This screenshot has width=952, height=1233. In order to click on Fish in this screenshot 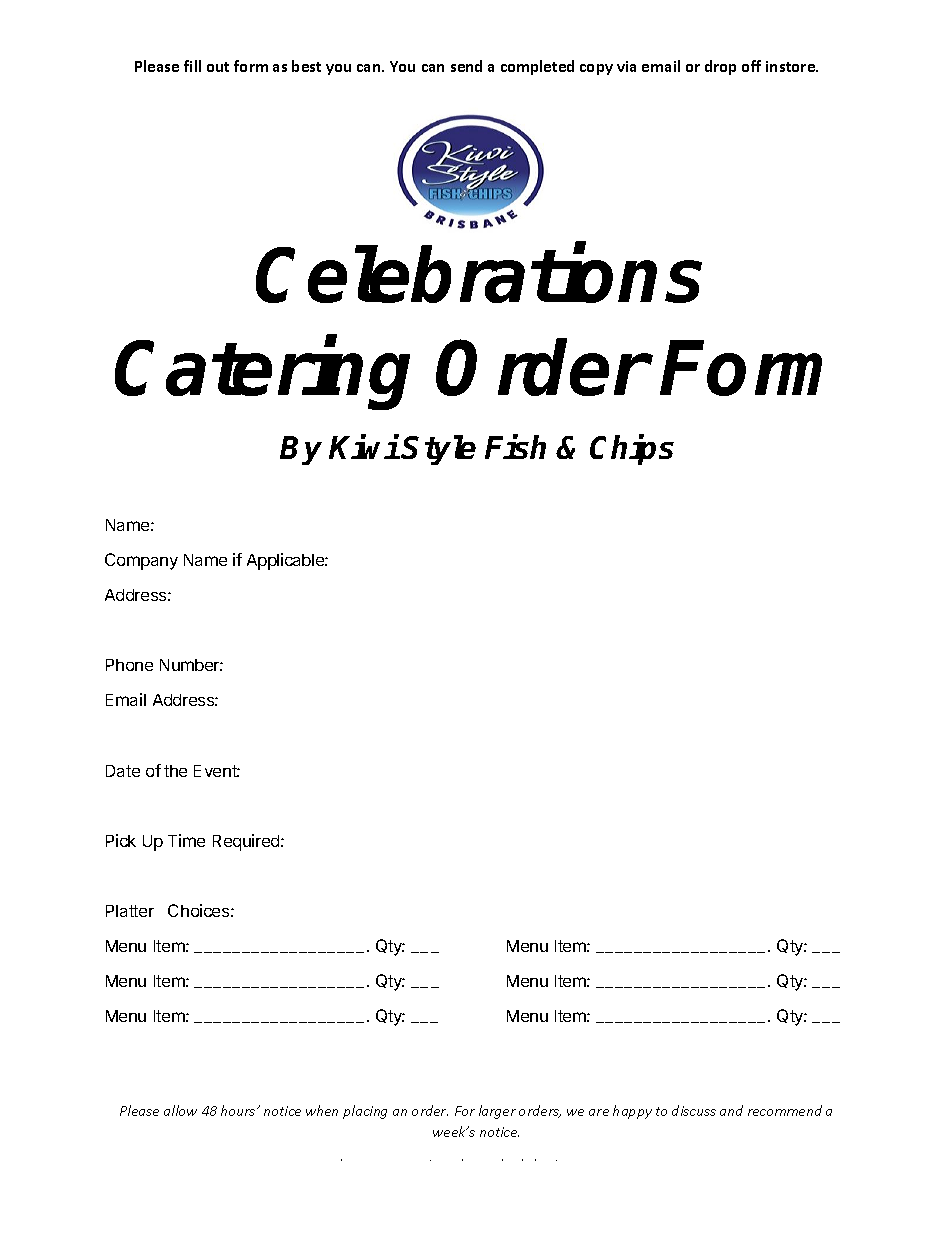, I will do `click(515, 447)`.
